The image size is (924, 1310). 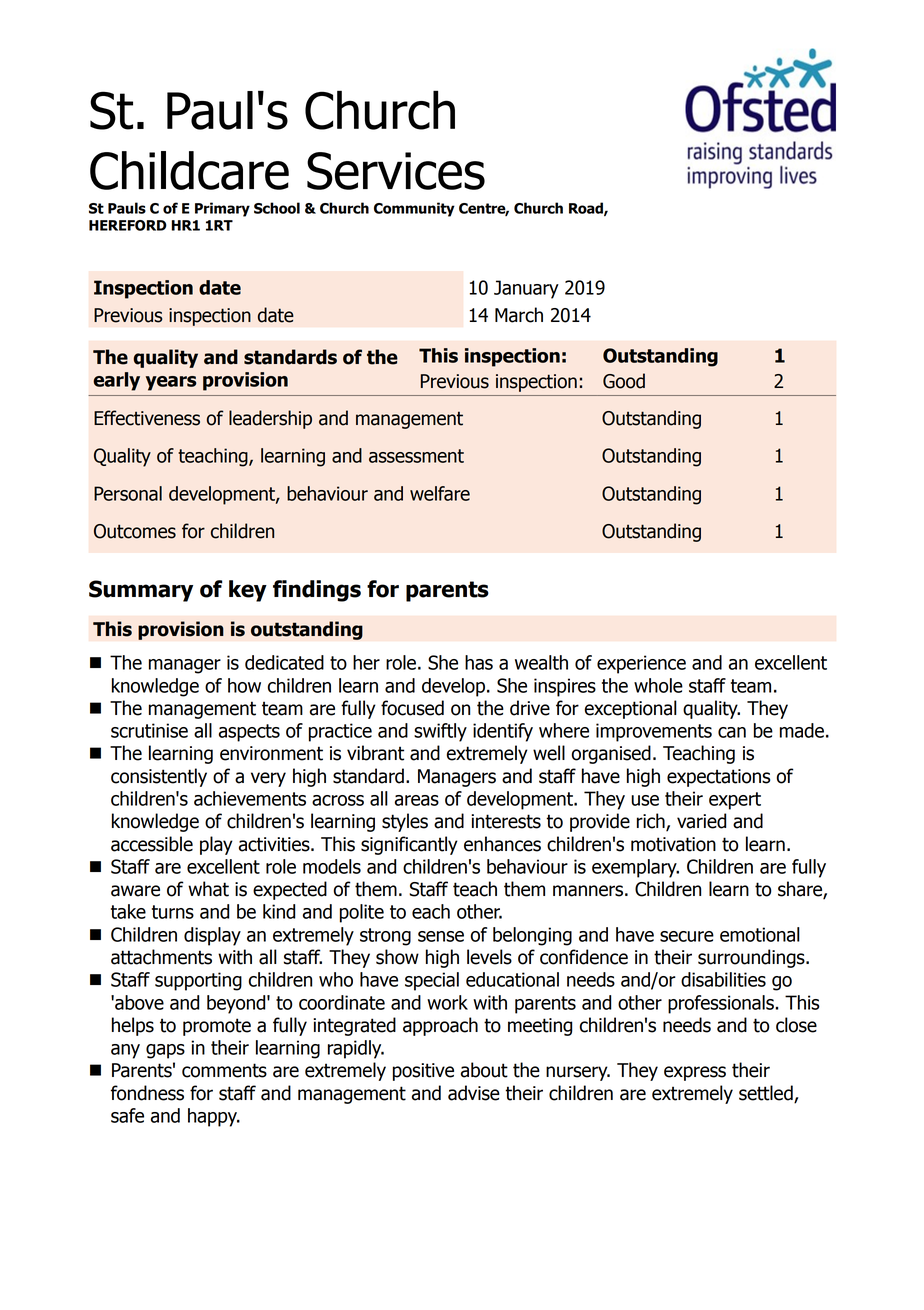 What do you see at coordinates (526, 289) in the page?
I see `January` at bounding box center [526, 289].
